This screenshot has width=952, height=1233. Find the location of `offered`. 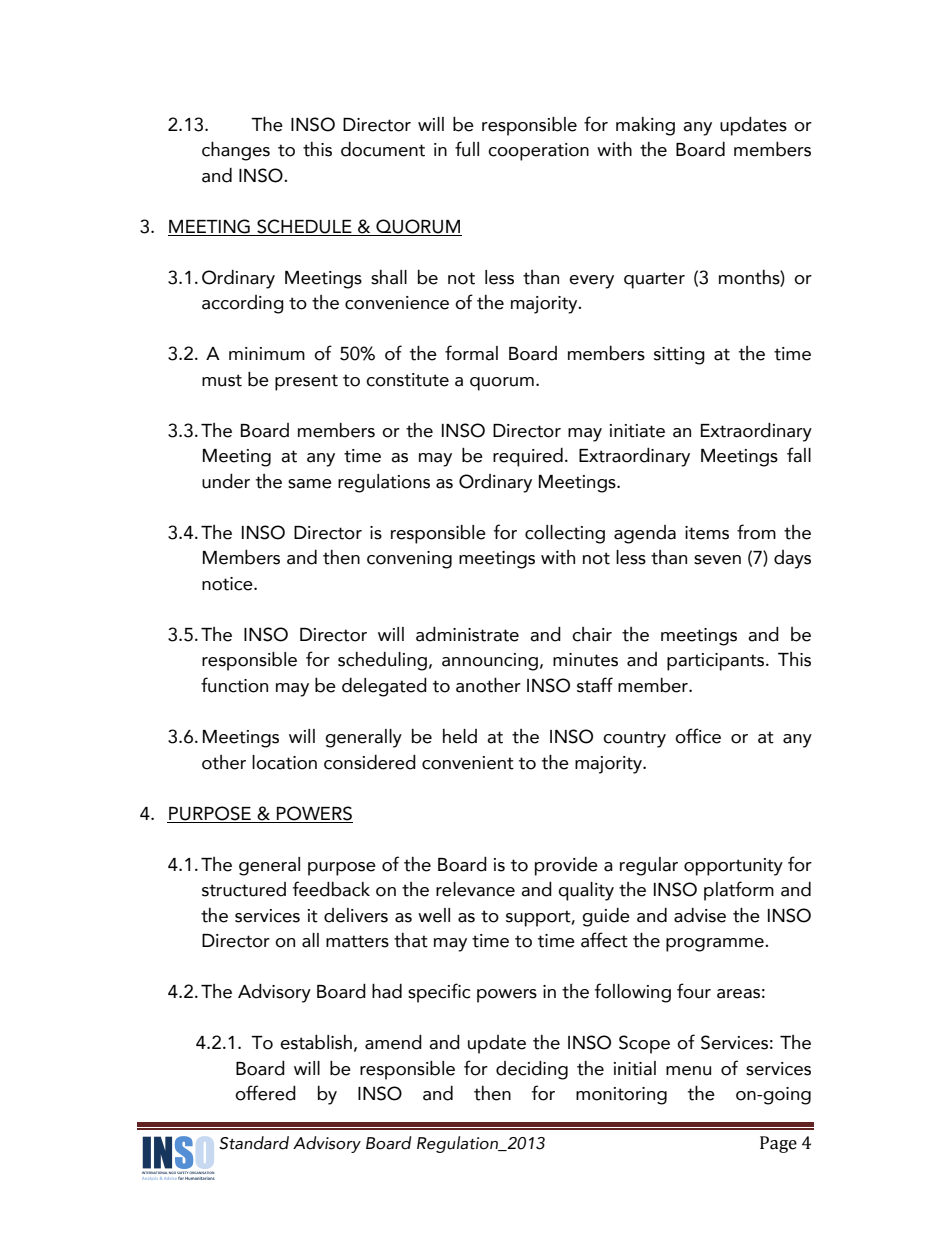

offered is located at coordinates (265, 1093).
